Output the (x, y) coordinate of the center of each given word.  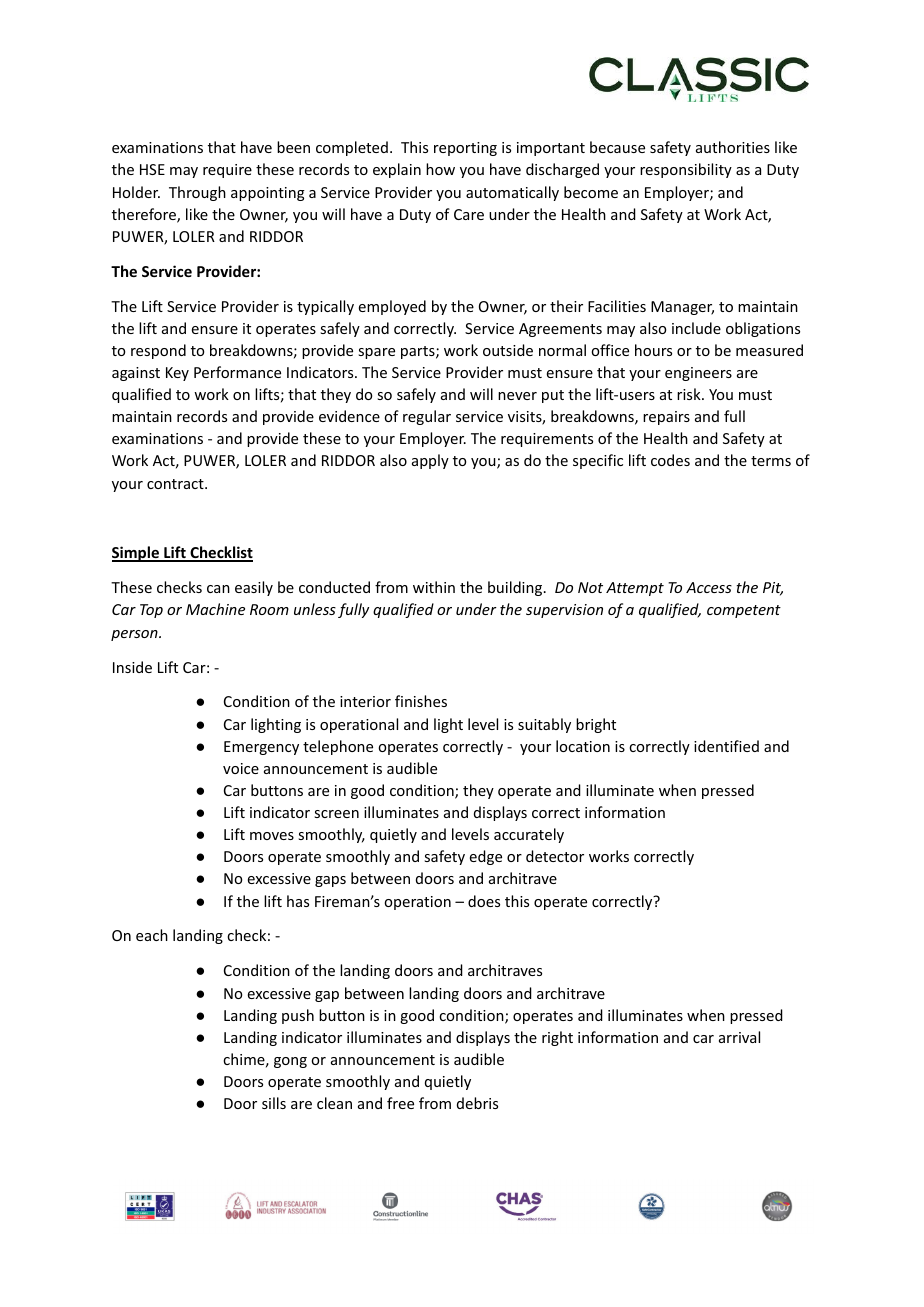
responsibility (686, 170)
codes (670, 460)
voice (241, 768)
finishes (421, 701)
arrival (739, 1037)
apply (430, 461)
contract (176, 484)
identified (726, 746)
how (440, 169)
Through (197, 193)
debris (477, 1103)
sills (274, 1103)
